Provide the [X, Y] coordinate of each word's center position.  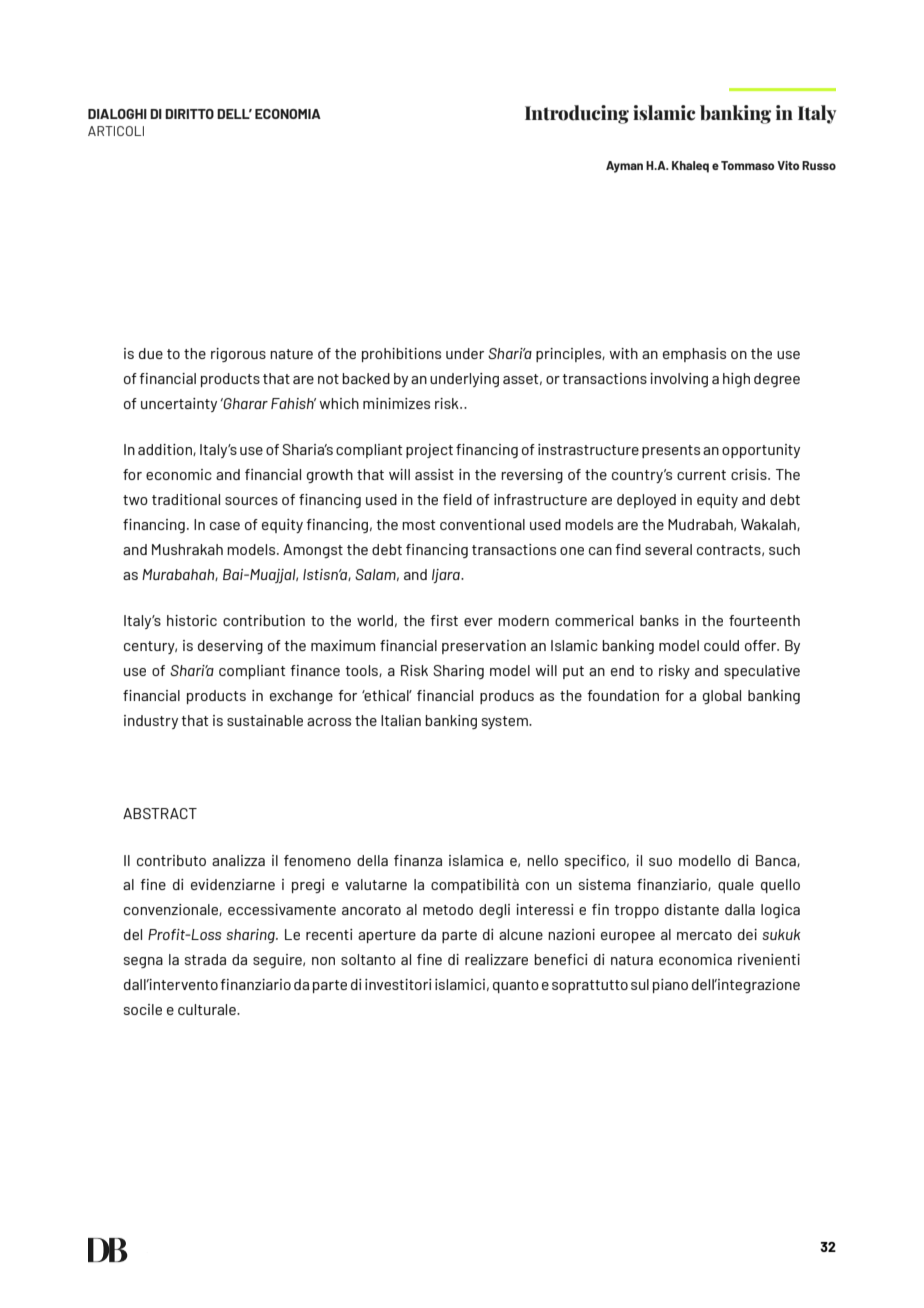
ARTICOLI [116, 131]
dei [747, 934]
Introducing [577, 114]
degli [494, 911]
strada [205, 959]
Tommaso [747, 165]
